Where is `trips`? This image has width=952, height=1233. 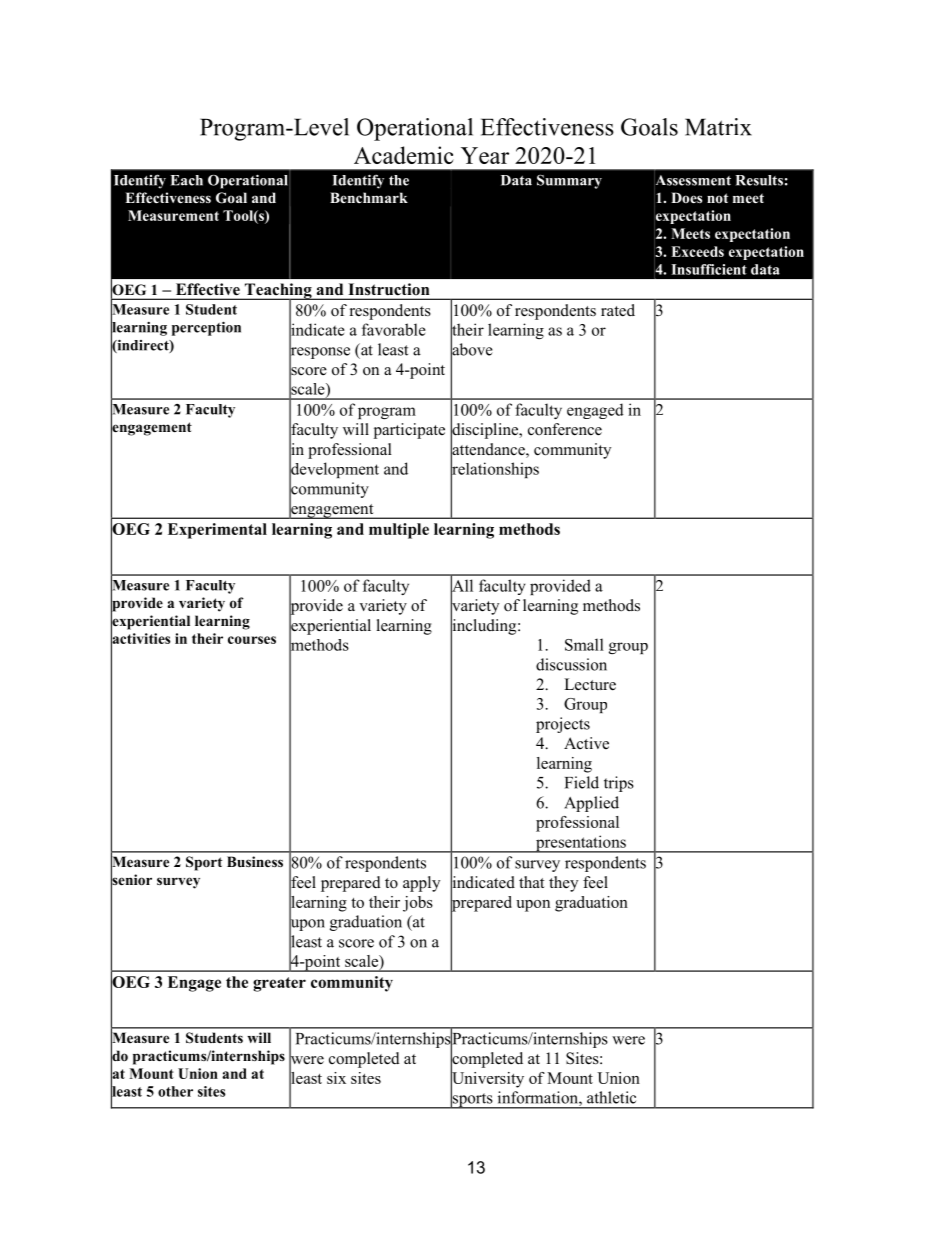
trips is located at coordinates (619, 784).
